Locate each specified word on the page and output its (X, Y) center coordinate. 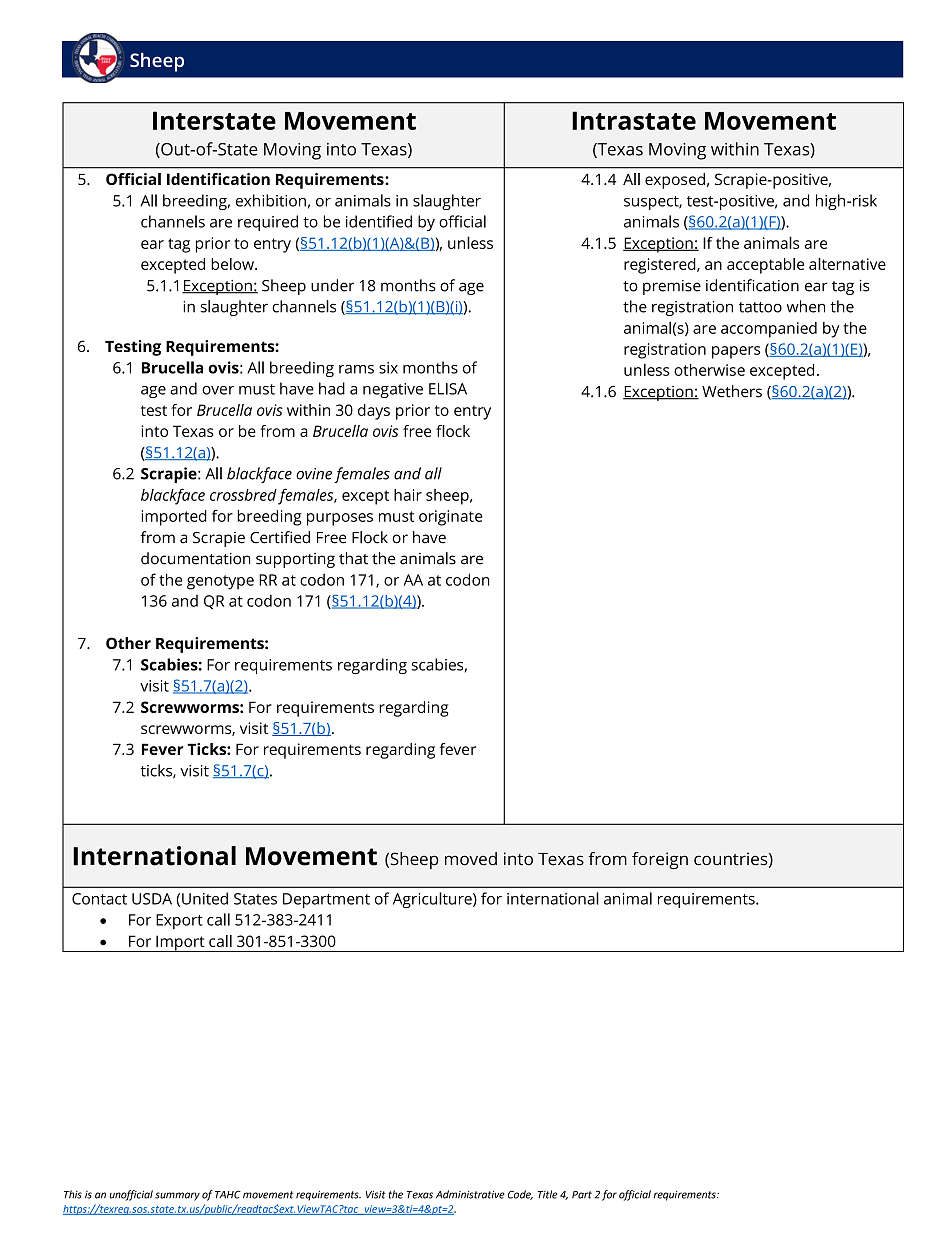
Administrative (470, 1194)
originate (451, 518)
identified (379, 221)
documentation (196, 558)
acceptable (765, 266)
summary (177, 1196)
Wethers (732, 391)
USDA (152, 899)
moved (471, 859)
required (268, 223)
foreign (660, 860)
